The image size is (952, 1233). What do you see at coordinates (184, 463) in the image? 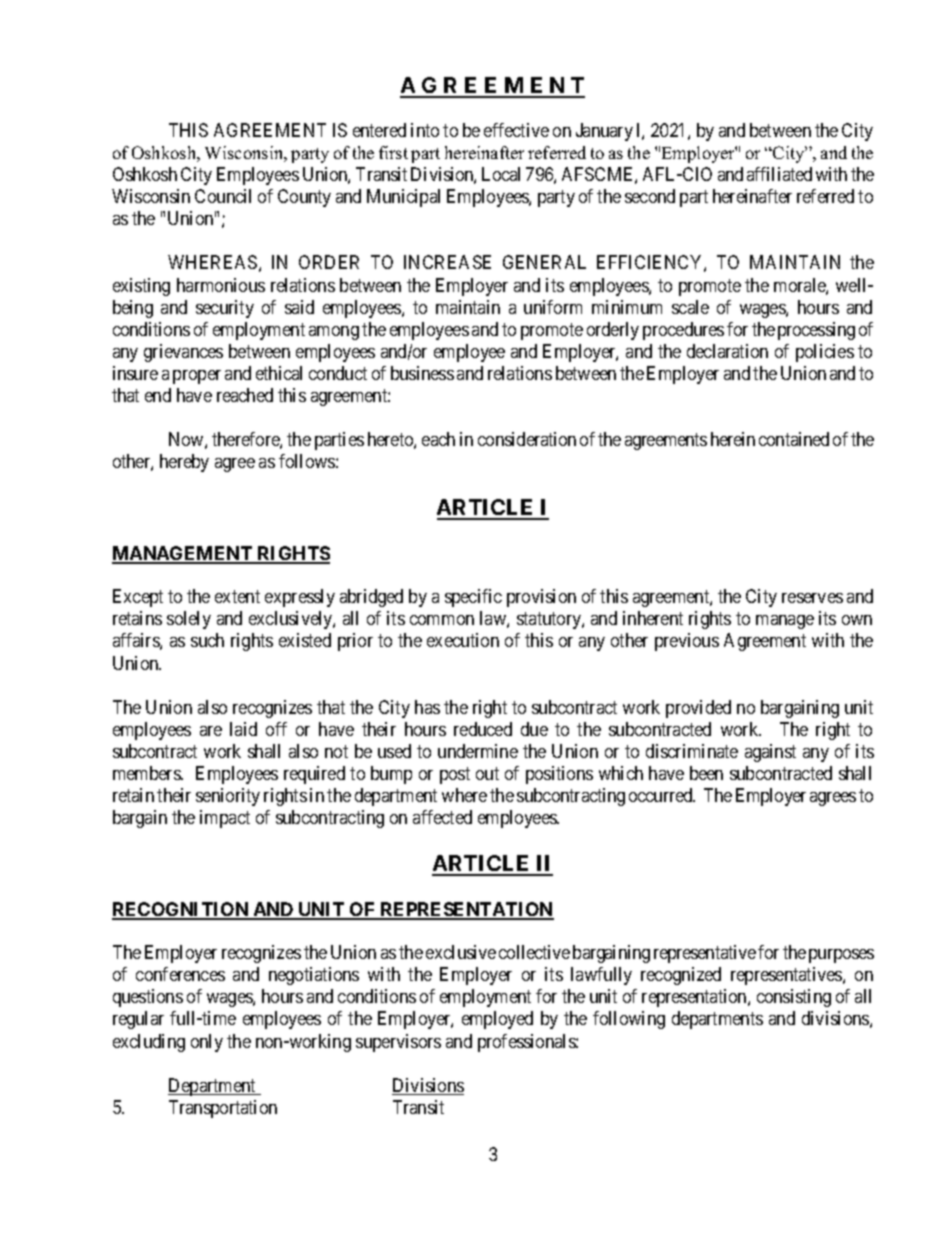
I see `hereby` at bounding box center [184, 463].
